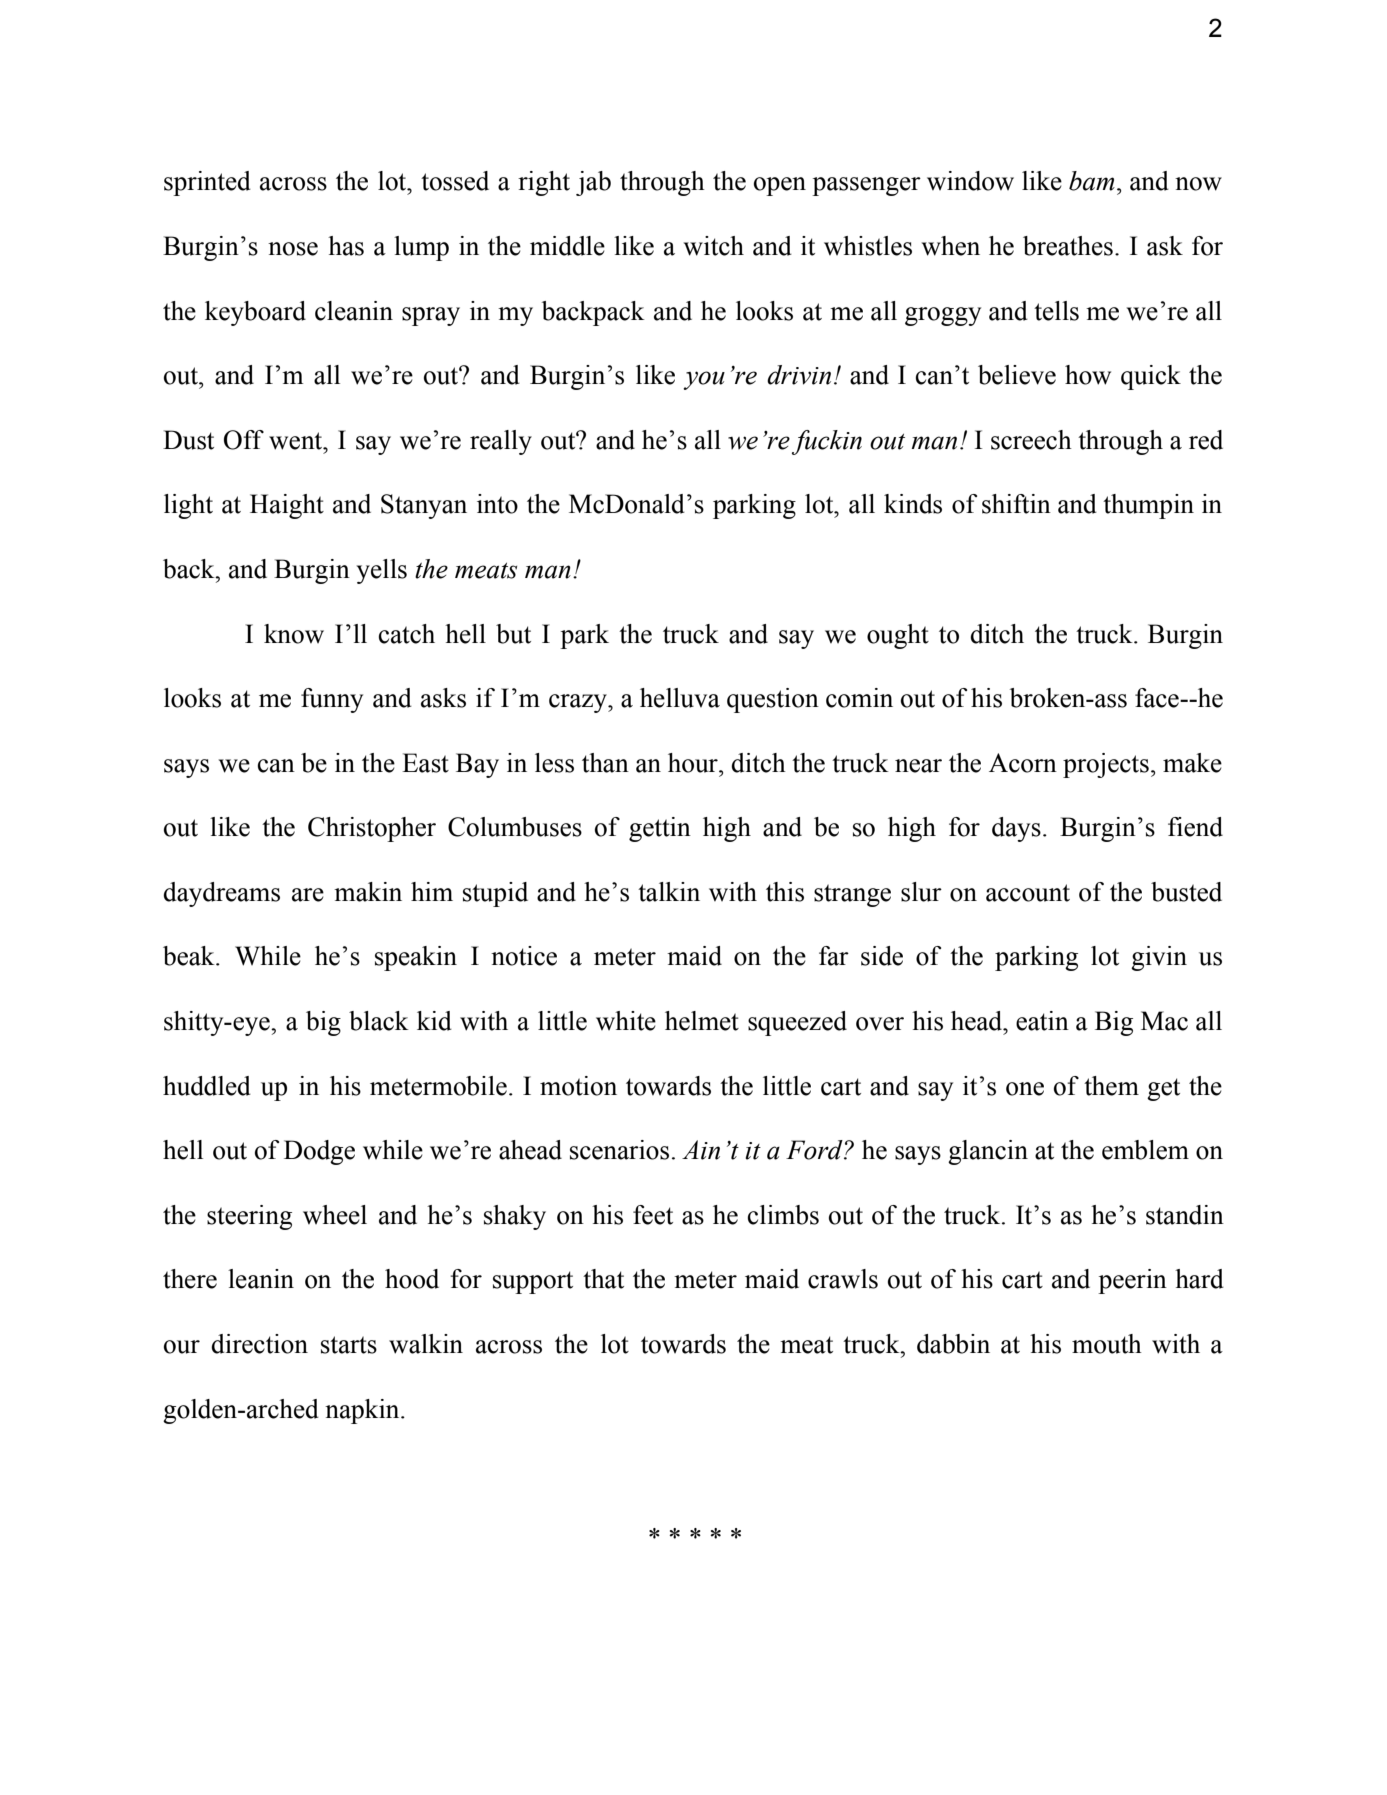 Image resolution: width=1387 pixels, height=1795 pixels. Describe the element at coordinates (714, 246) in the page. I see `witch` at that location.
